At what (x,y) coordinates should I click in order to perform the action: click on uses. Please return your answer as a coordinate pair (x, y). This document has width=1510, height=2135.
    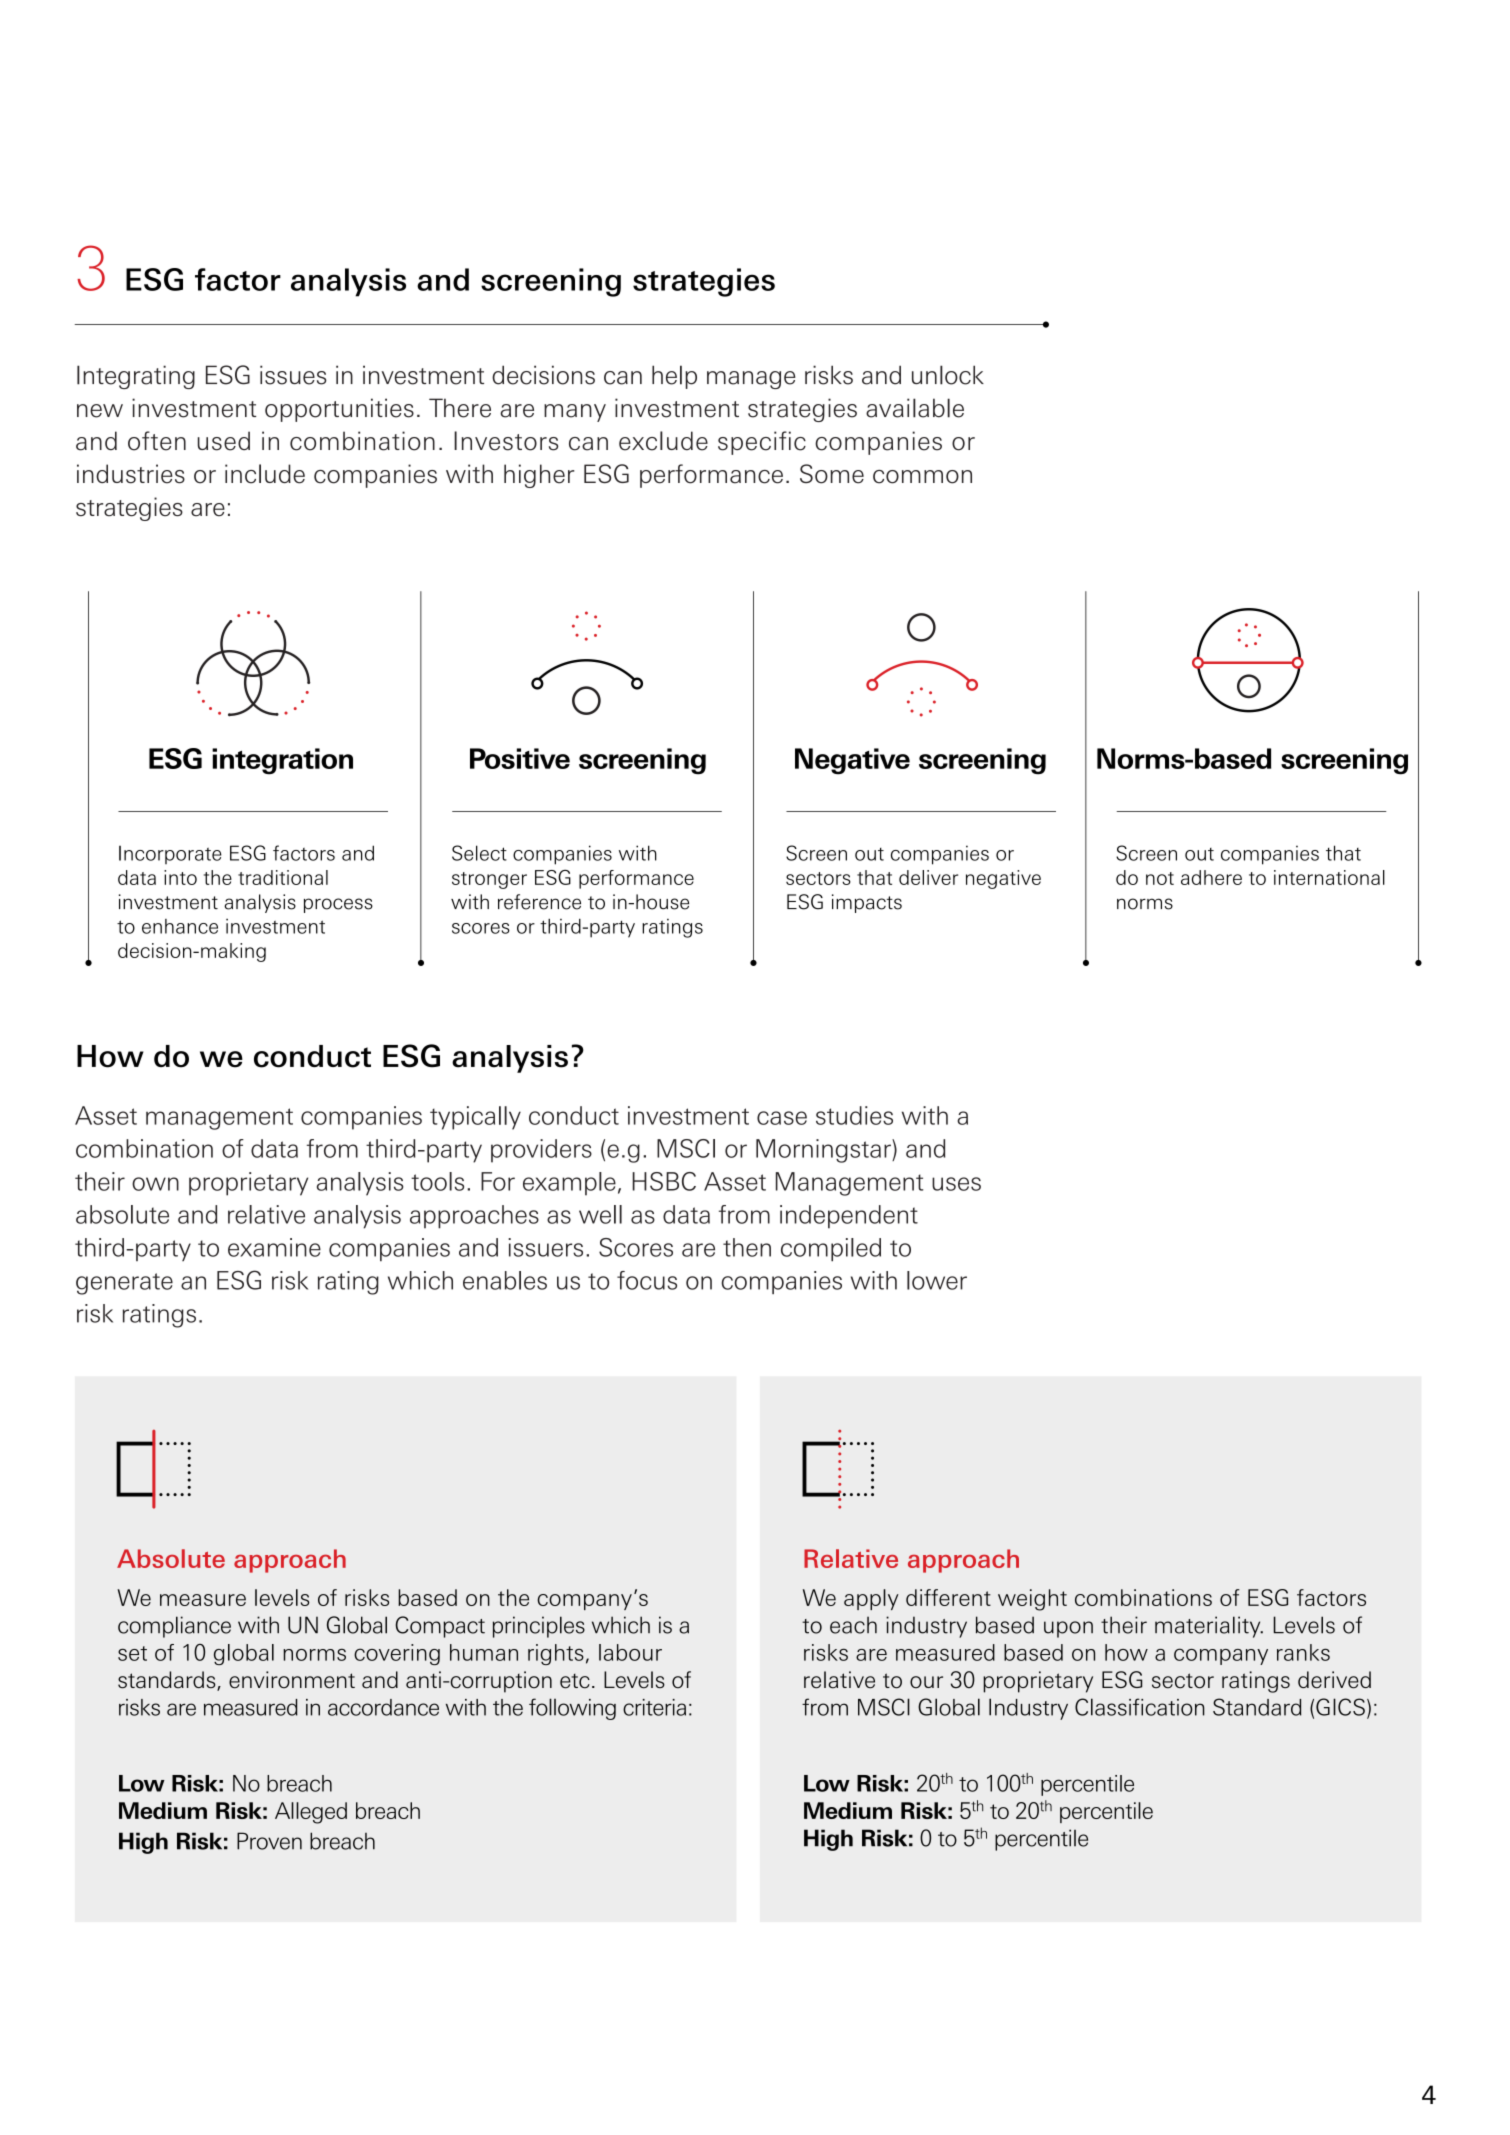
    Looking at the image, I should click on (956, 1184).
